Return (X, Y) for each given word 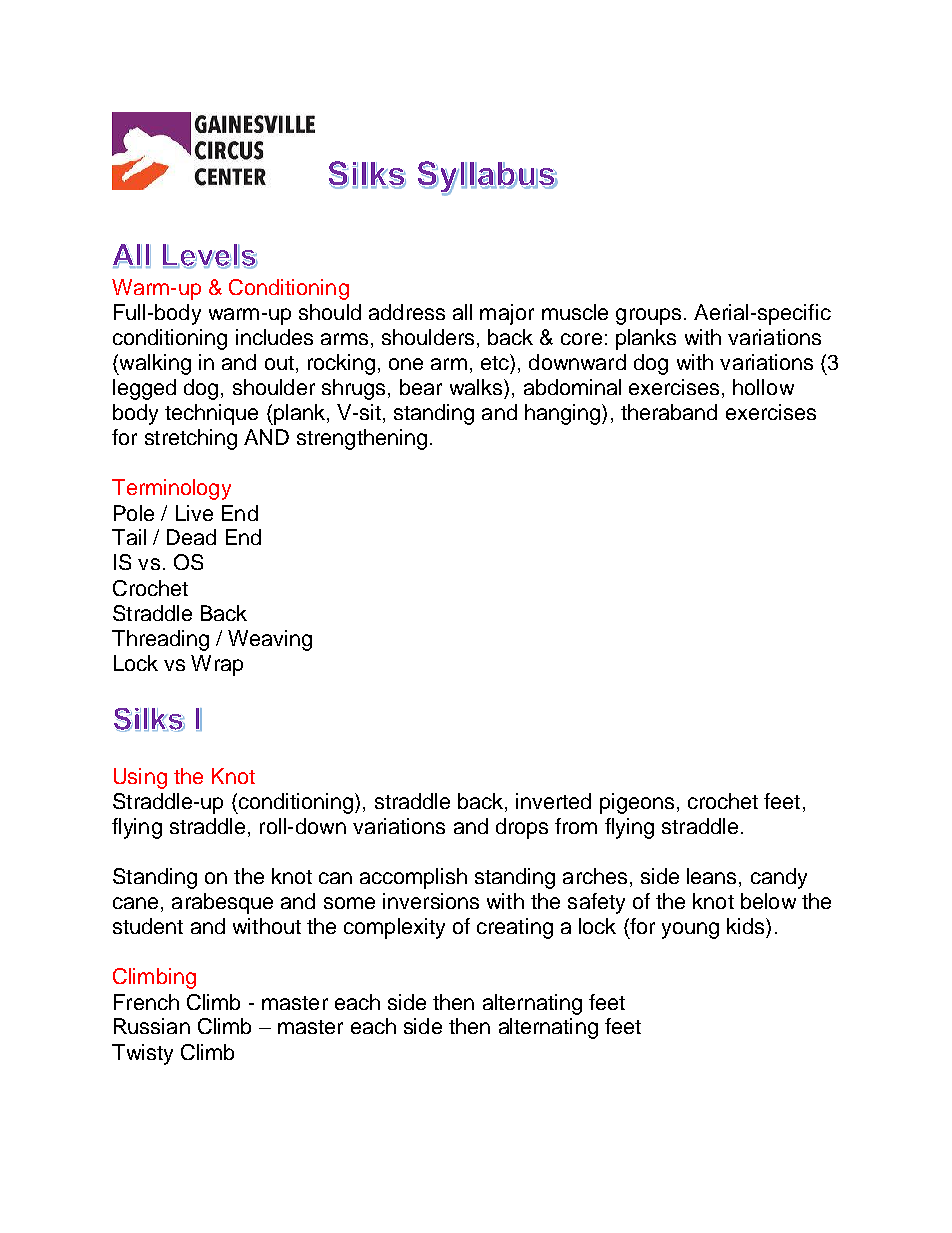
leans (711, 876)
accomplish (413, 878)
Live (194, 513)
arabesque (222, 903)
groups (648, 316)
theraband (669, 412)
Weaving (270, 640)
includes (274, 337)
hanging (564, 414)
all (462, 312)
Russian (152, 1026)
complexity (394, 928)
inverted (553, 801)
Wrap (217, 665)
